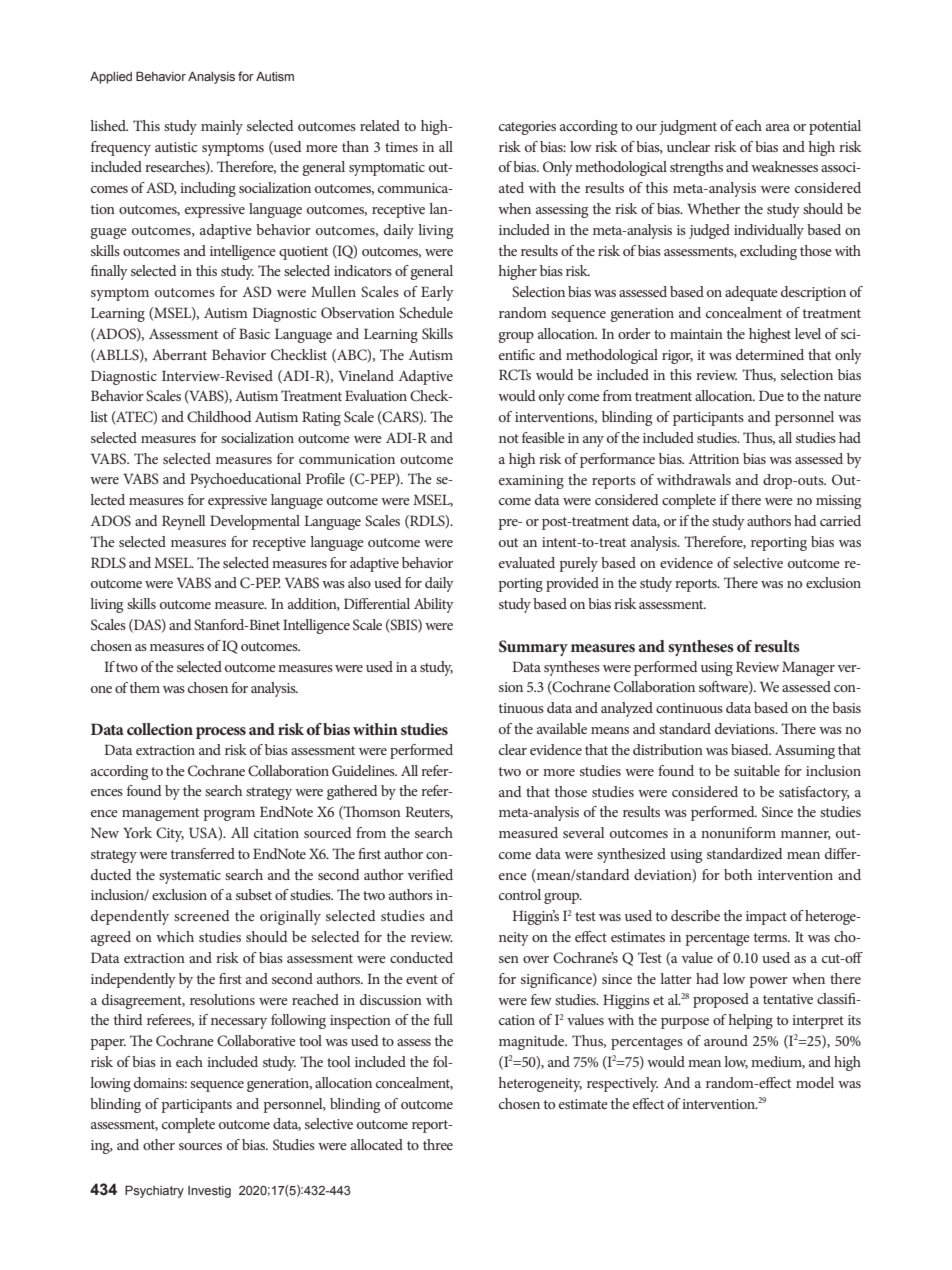 This document has height=1270, width=952. Describe the element at coordinates (430, 874) in the document. I see `verified` at that location.
